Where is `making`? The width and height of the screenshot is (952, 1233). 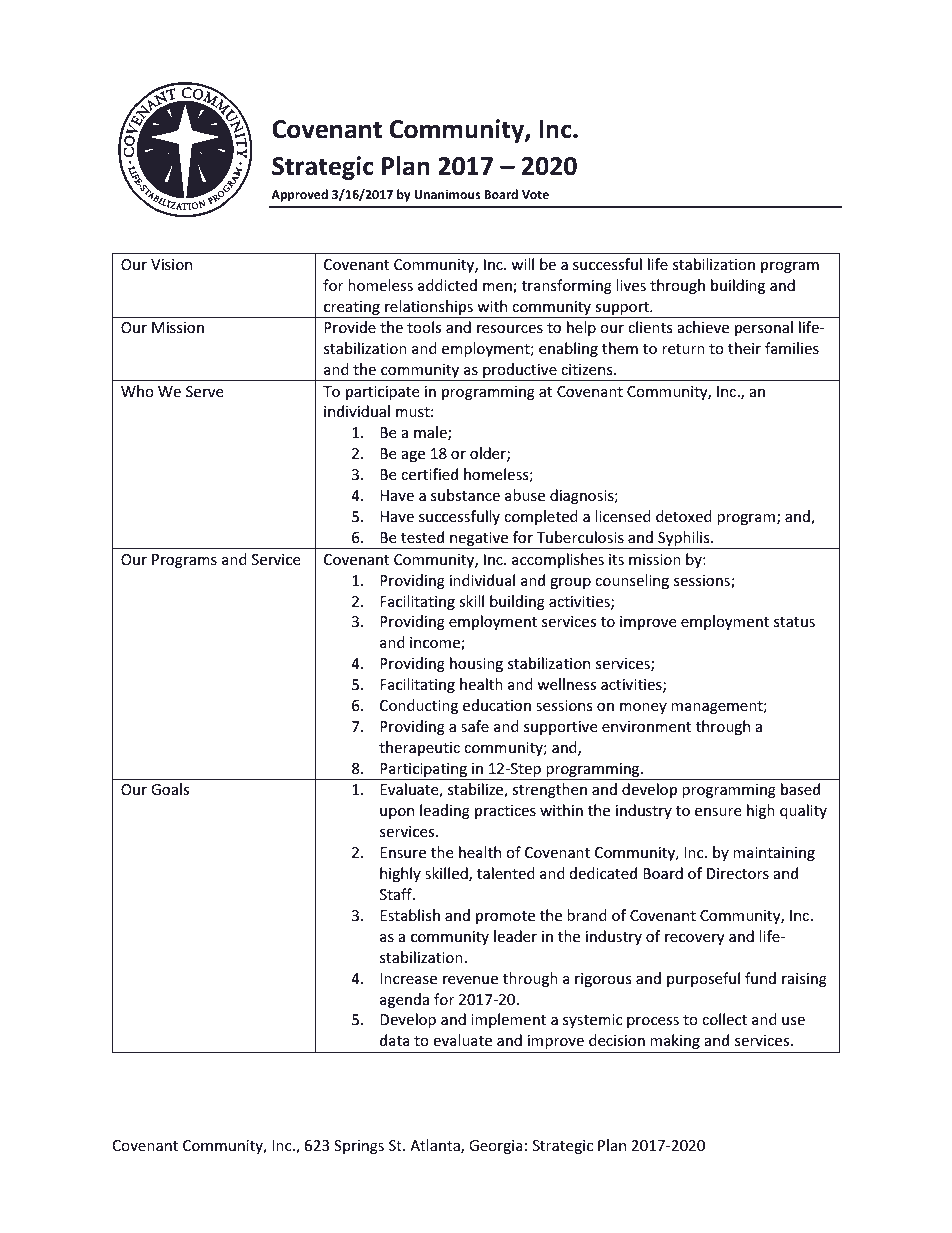 making is located at coordinates (675, 1041).
